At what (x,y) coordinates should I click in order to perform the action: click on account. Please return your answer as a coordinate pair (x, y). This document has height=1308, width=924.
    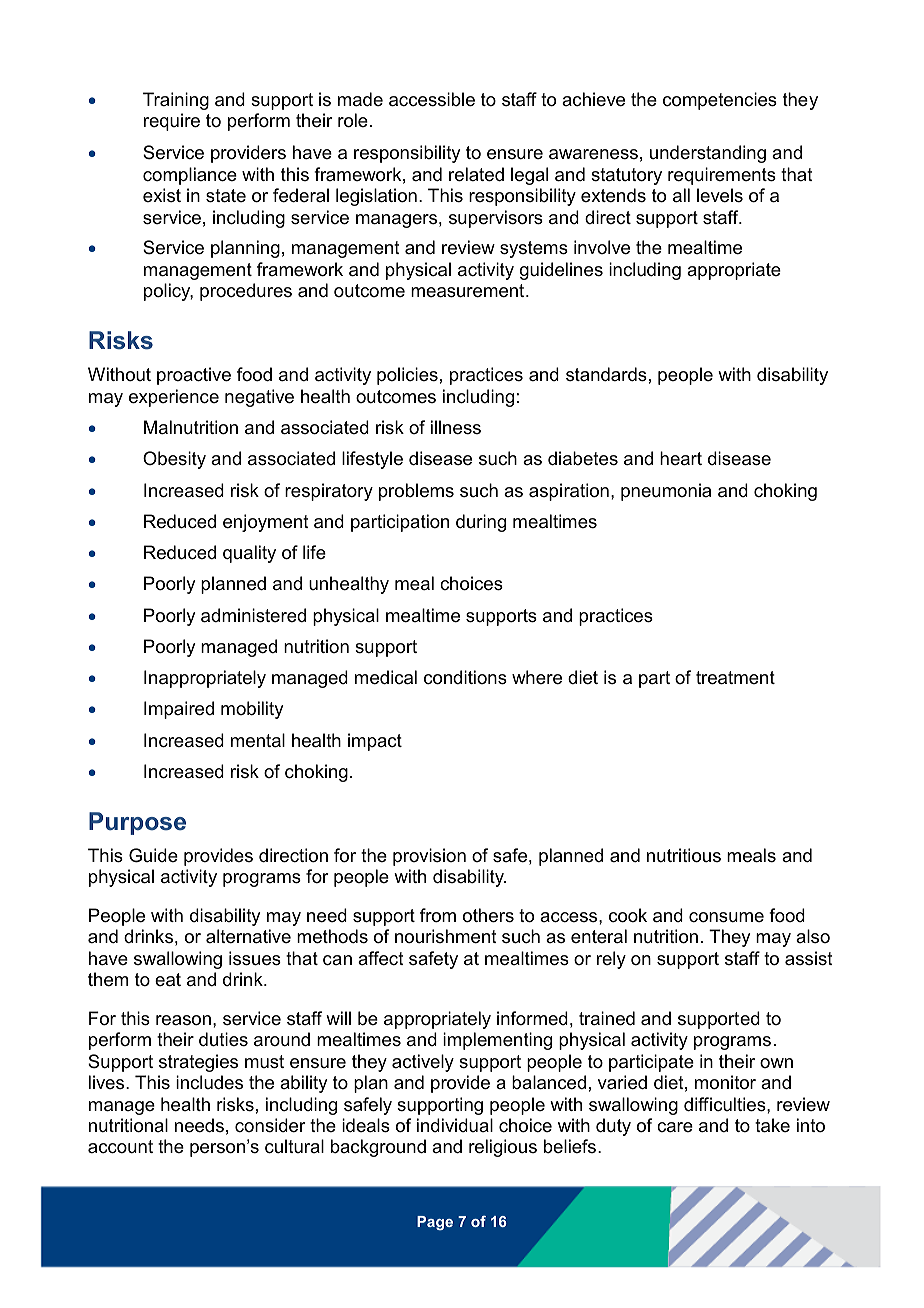
    Looking at the image, I should click on (120, 1147).
